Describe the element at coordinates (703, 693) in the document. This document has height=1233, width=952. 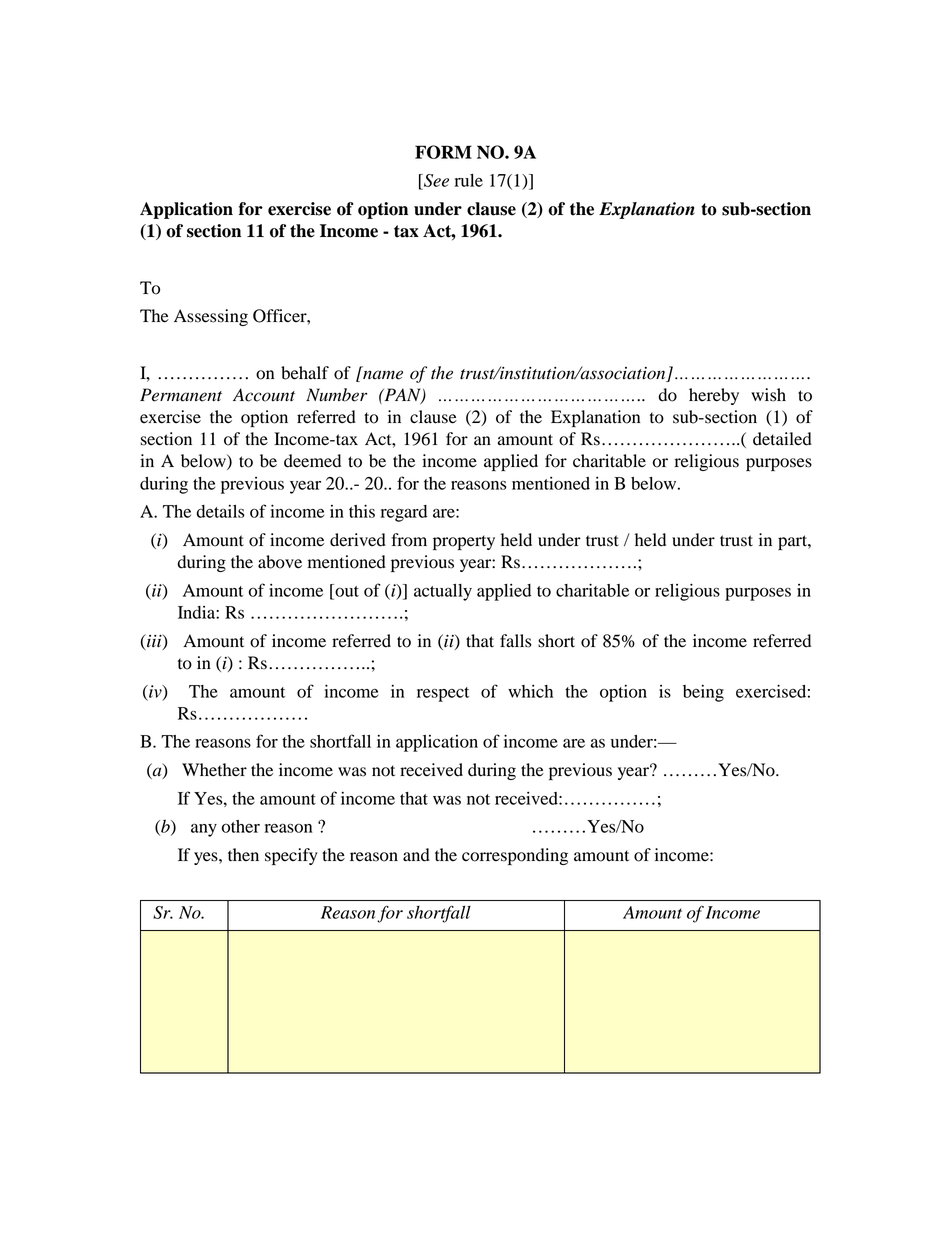
I see `being` at that location.
